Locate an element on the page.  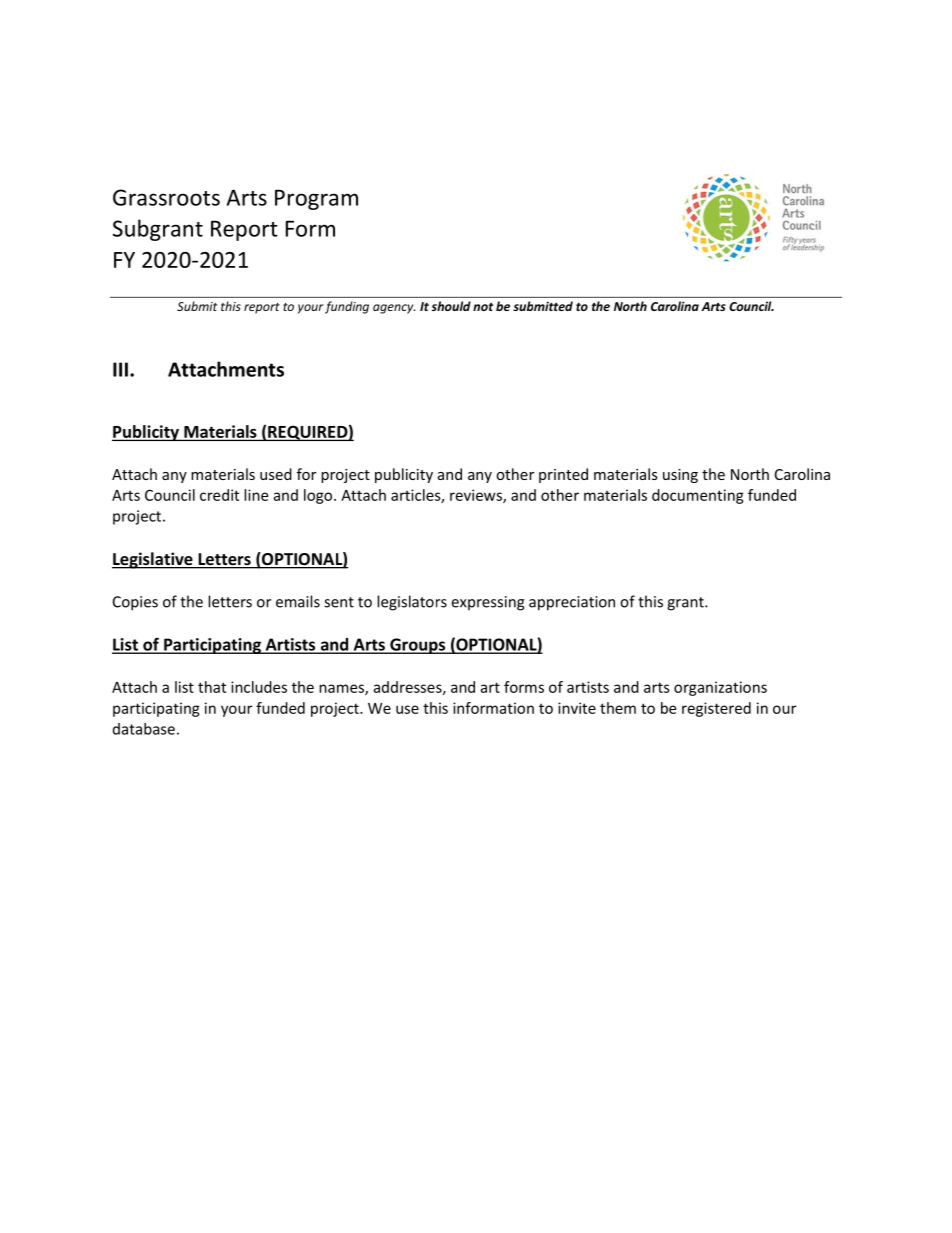
agency is located at coordinates (394, 309).
